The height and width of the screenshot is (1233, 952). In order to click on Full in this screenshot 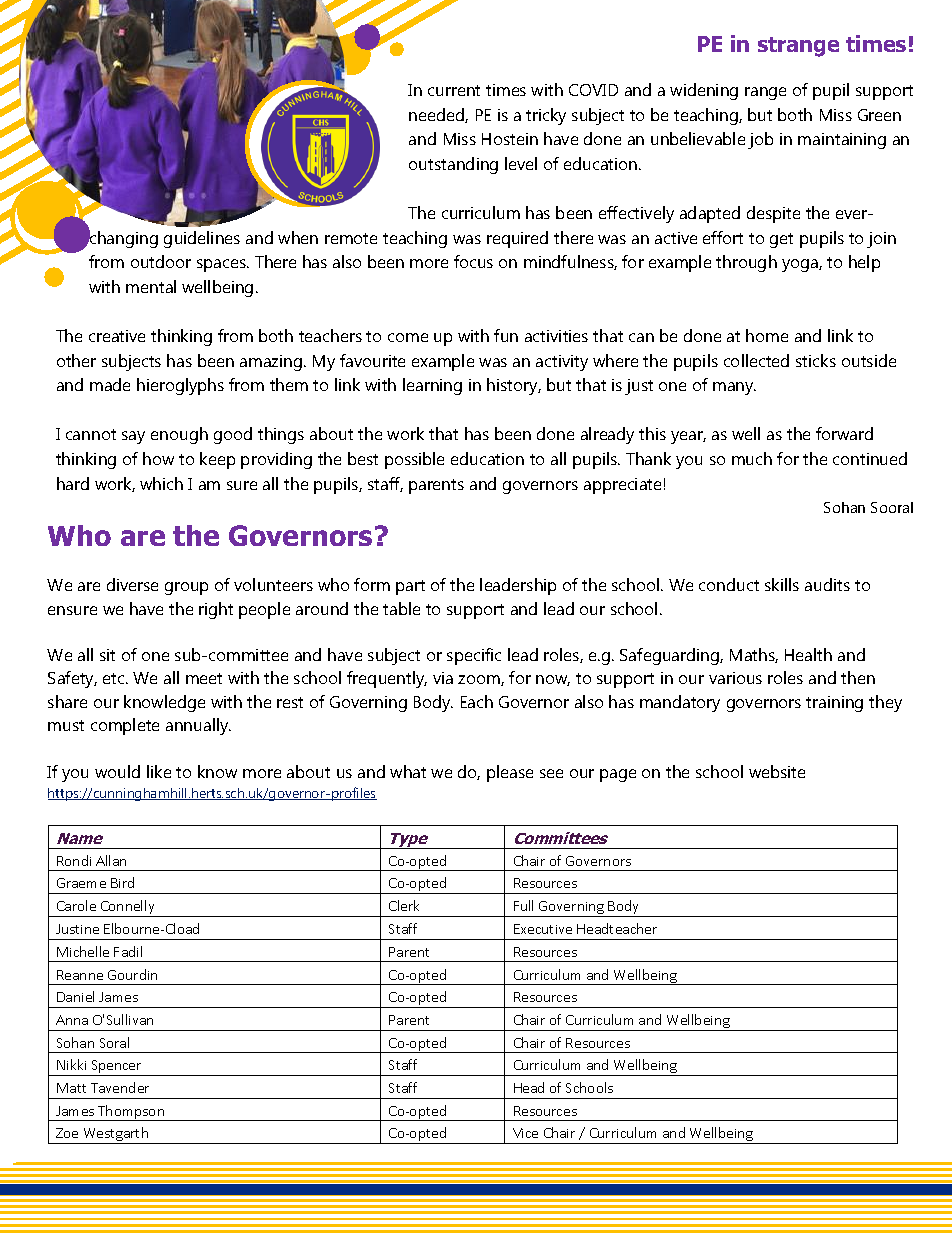, I will do `click(523, 905)`.
